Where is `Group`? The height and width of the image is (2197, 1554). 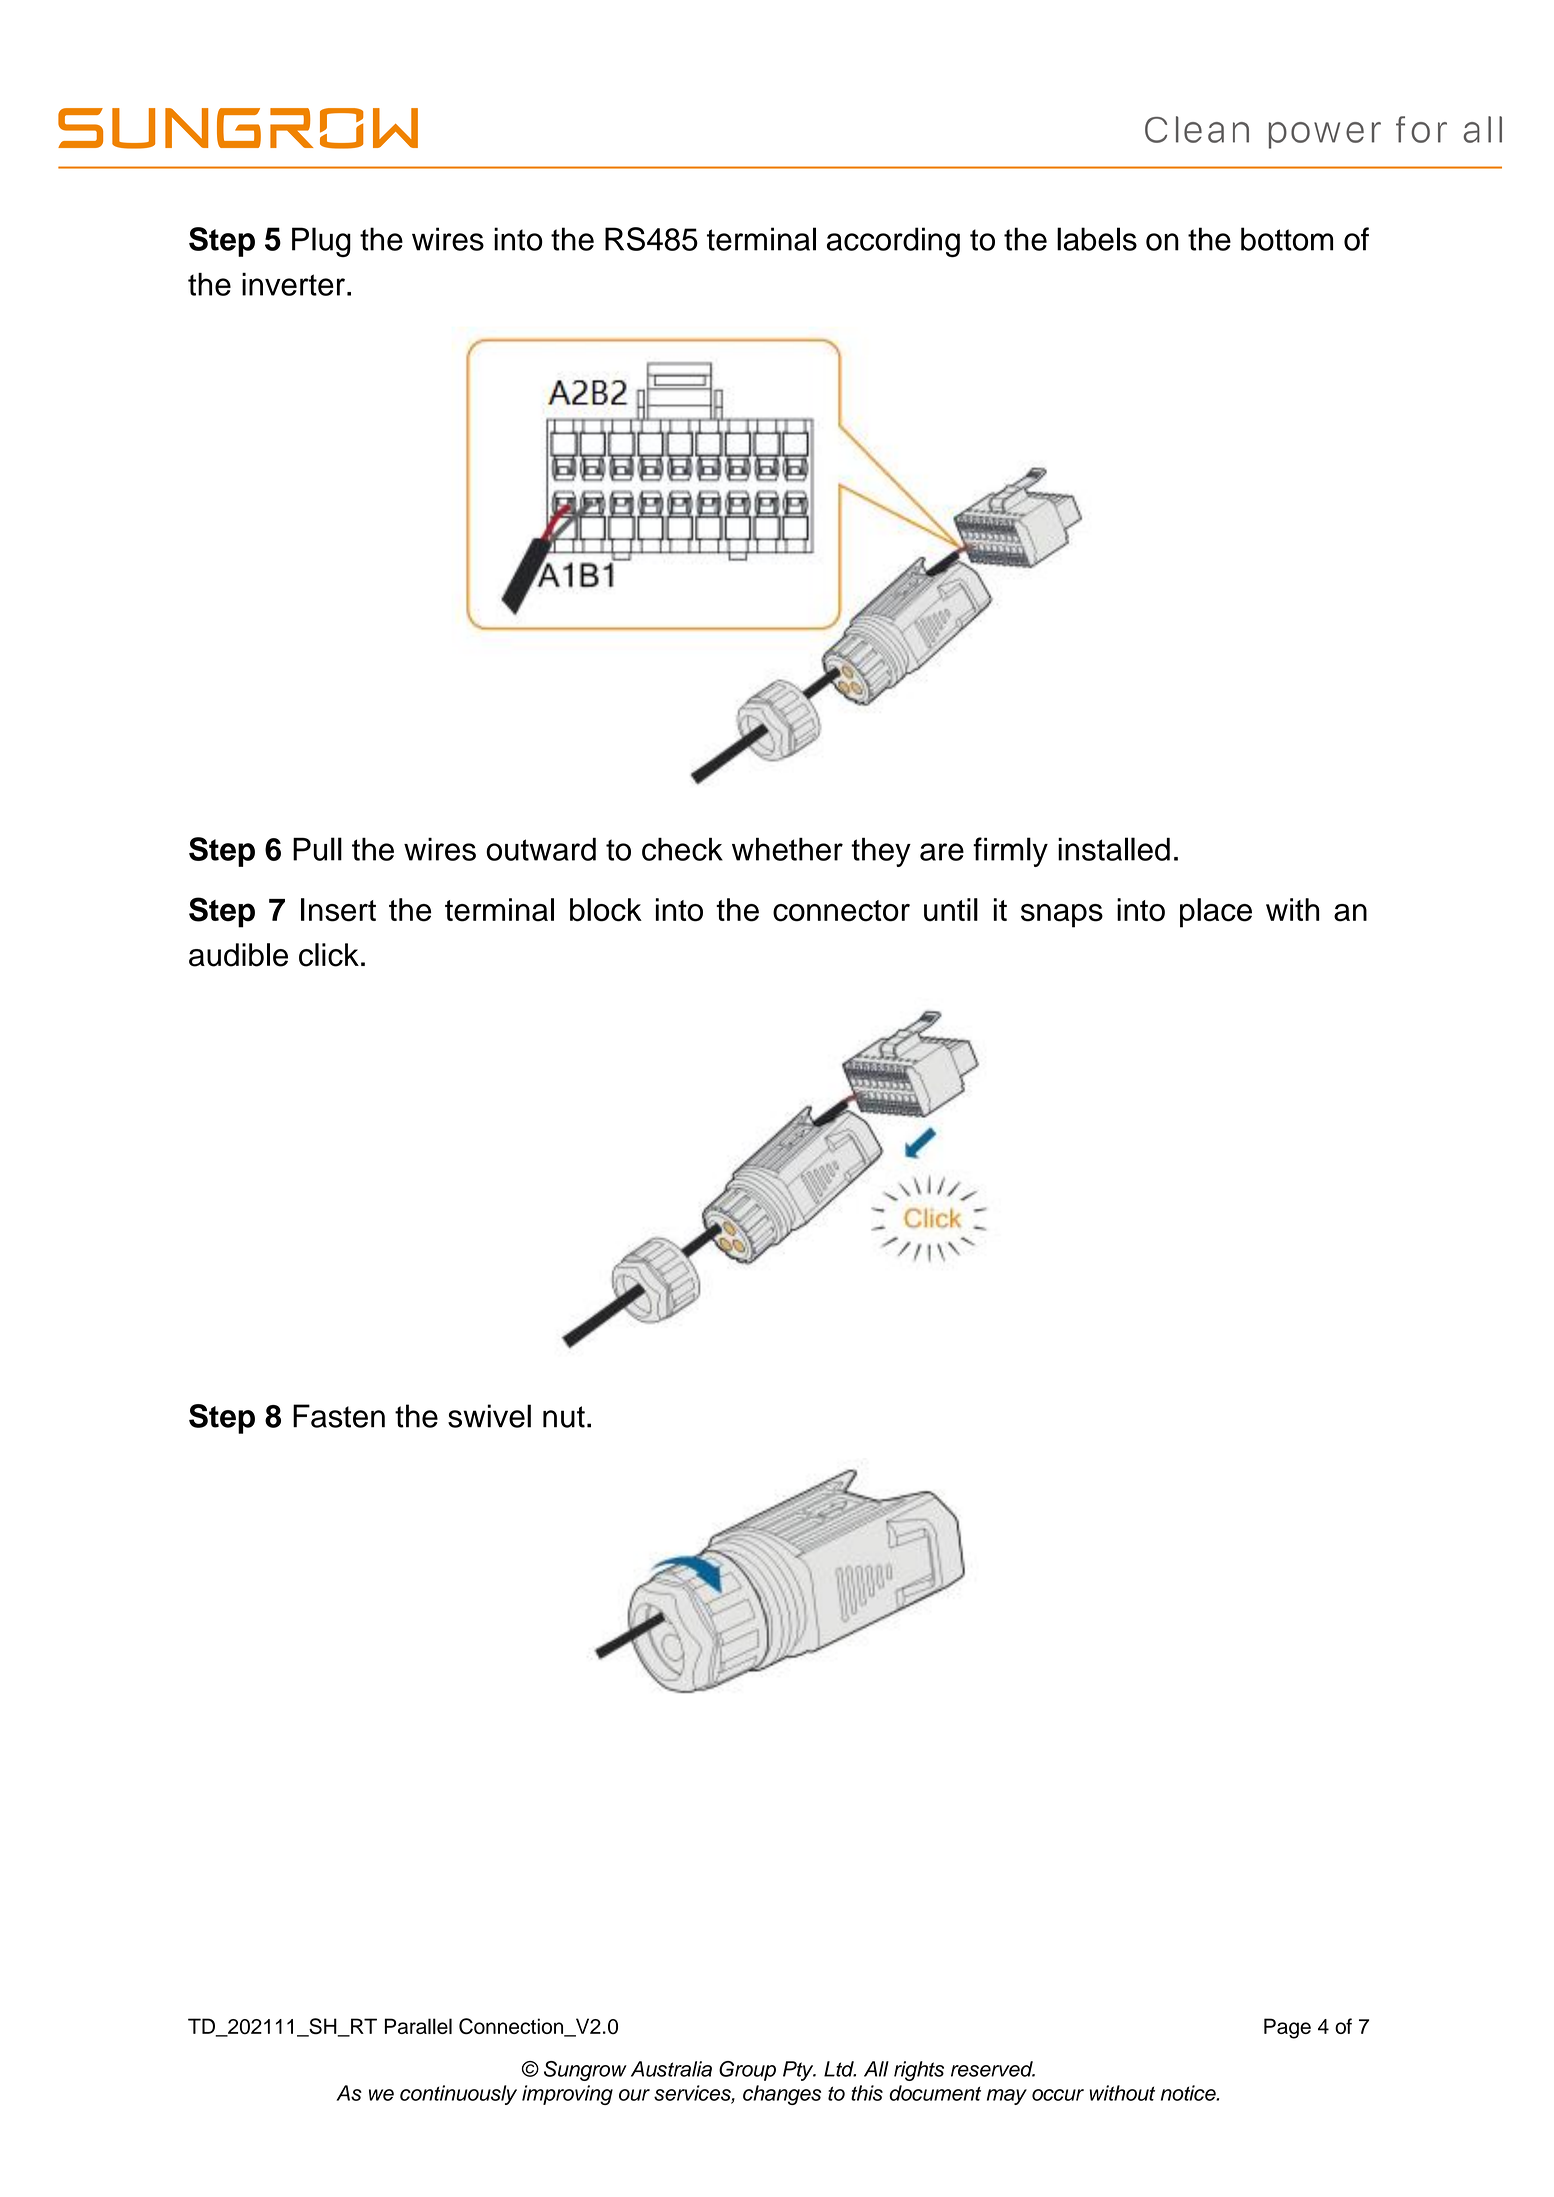
Group is located at coordinates (747, 2071).
